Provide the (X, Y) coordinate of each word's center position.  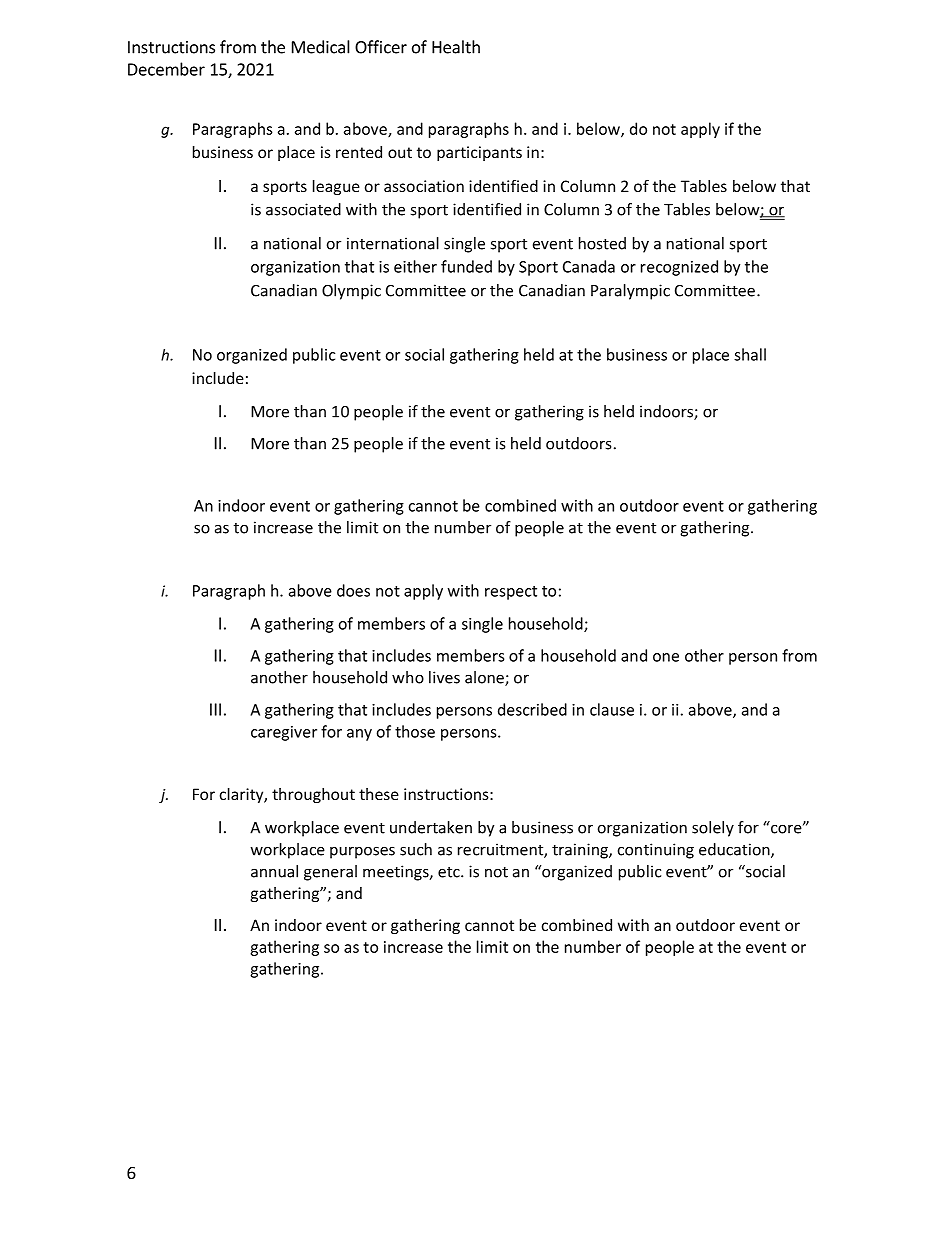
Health (456, 47)
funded (466, 266)
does (353, 590)
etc (450, 872)
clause (612, 709)
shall (750, 354)
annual (274, 871)
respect (511, 593)
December (166, 69)
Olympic (351, 292)
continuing (656, 851)
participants (479, 153)
